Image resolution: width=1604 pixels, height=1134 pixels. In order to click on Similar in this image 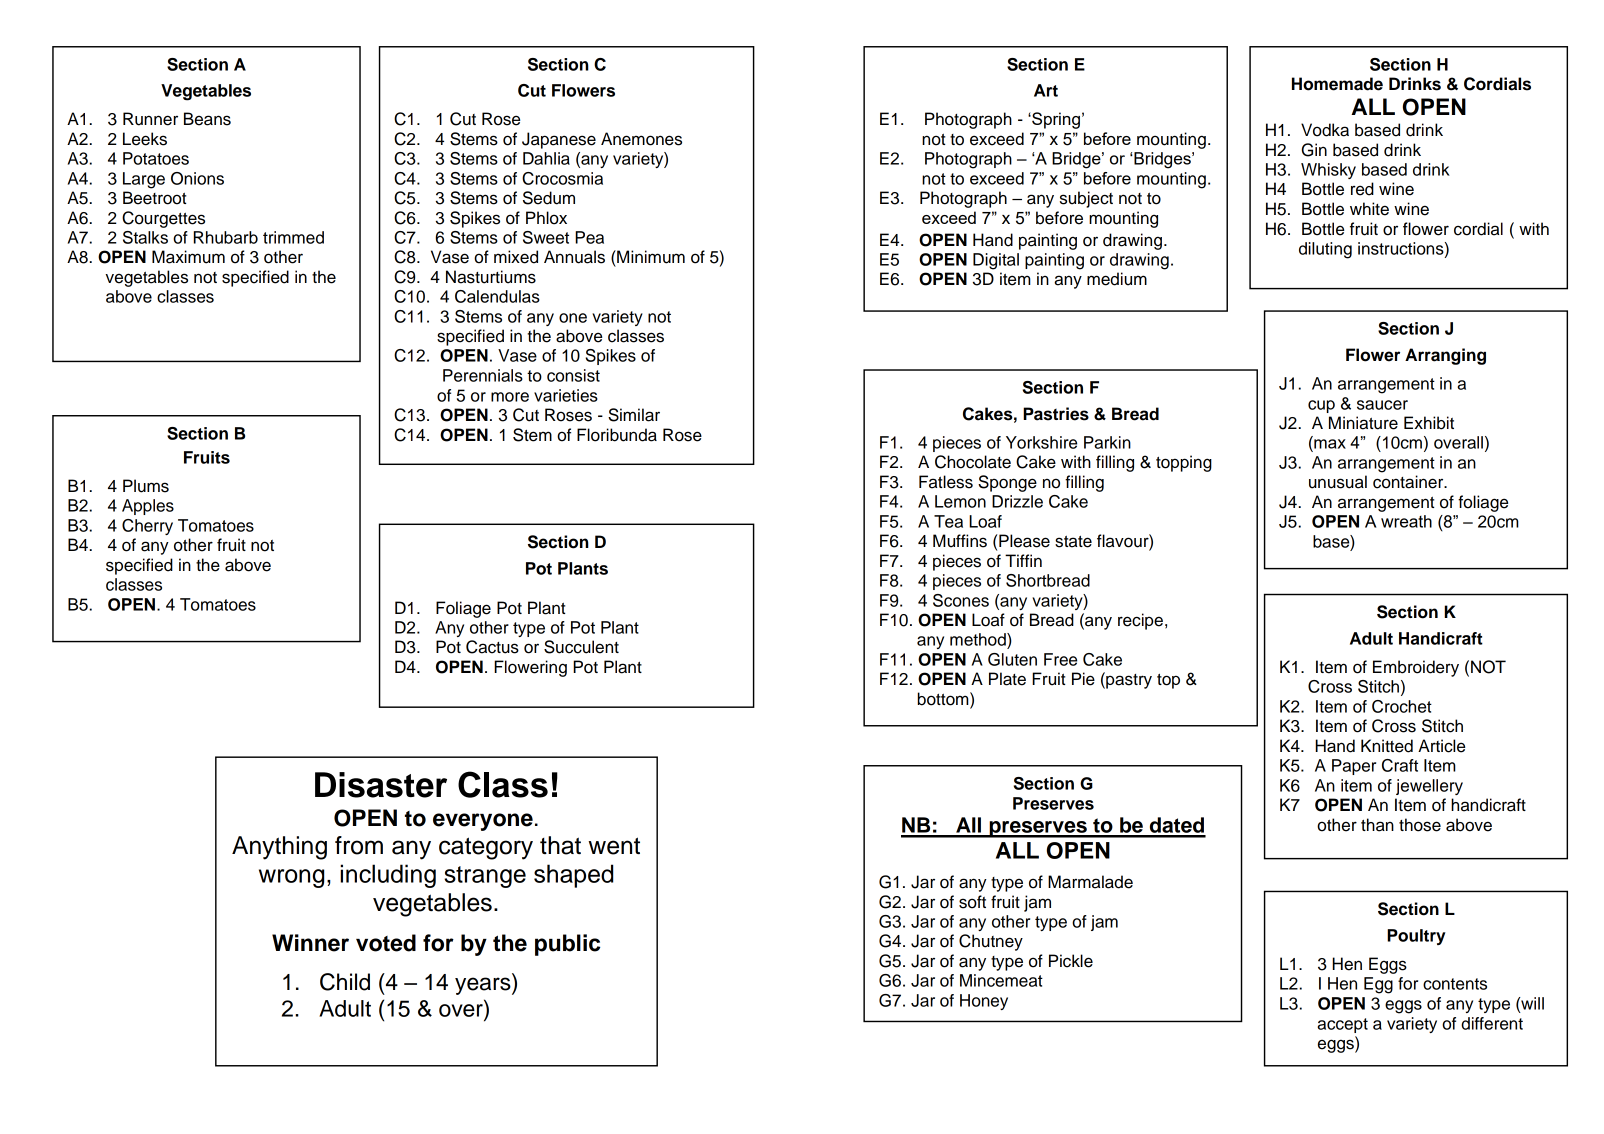, I will do `click(634, 415)`.
